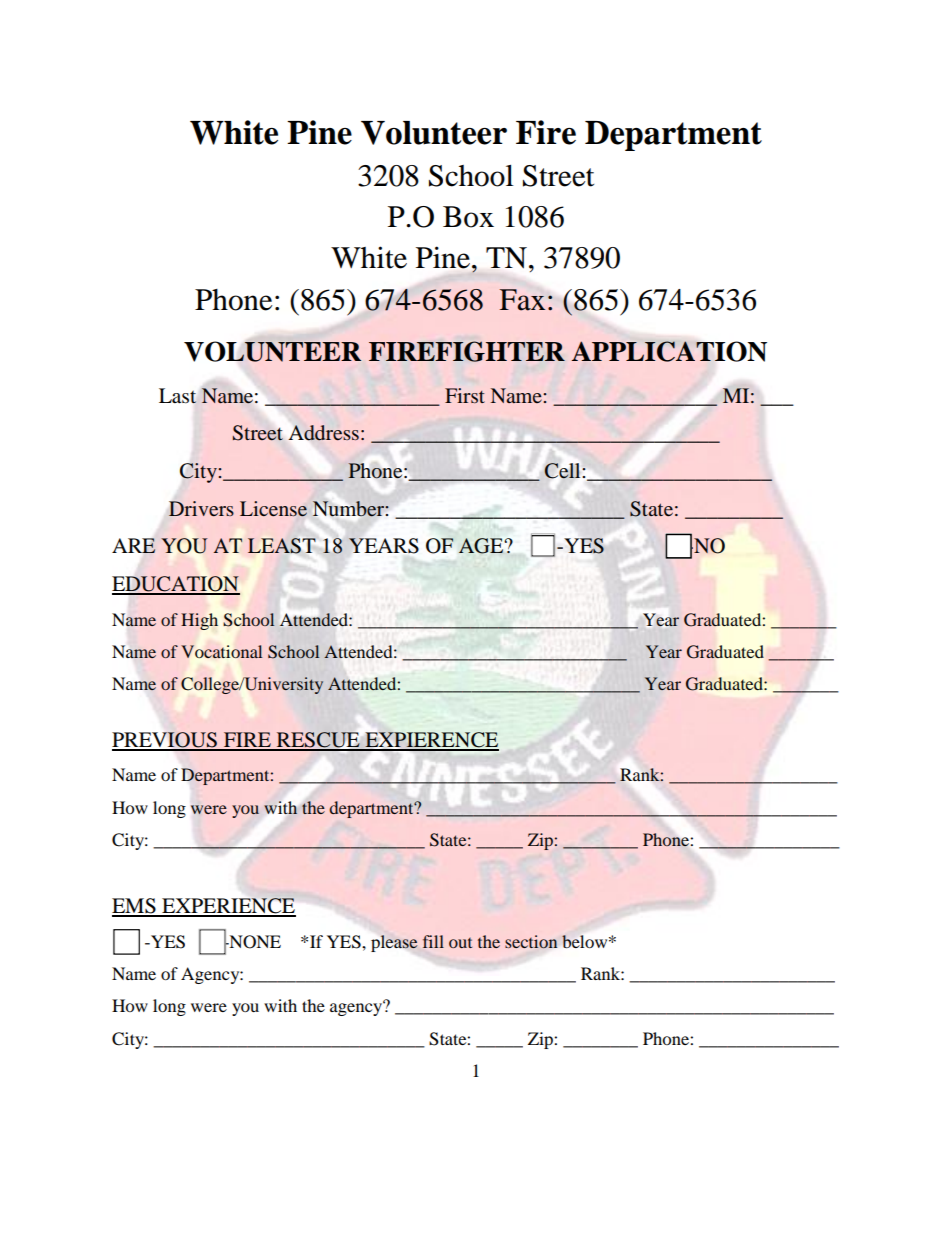  Describe the element at coordinates (178, 396) in the page. I see `Last` at that location.
